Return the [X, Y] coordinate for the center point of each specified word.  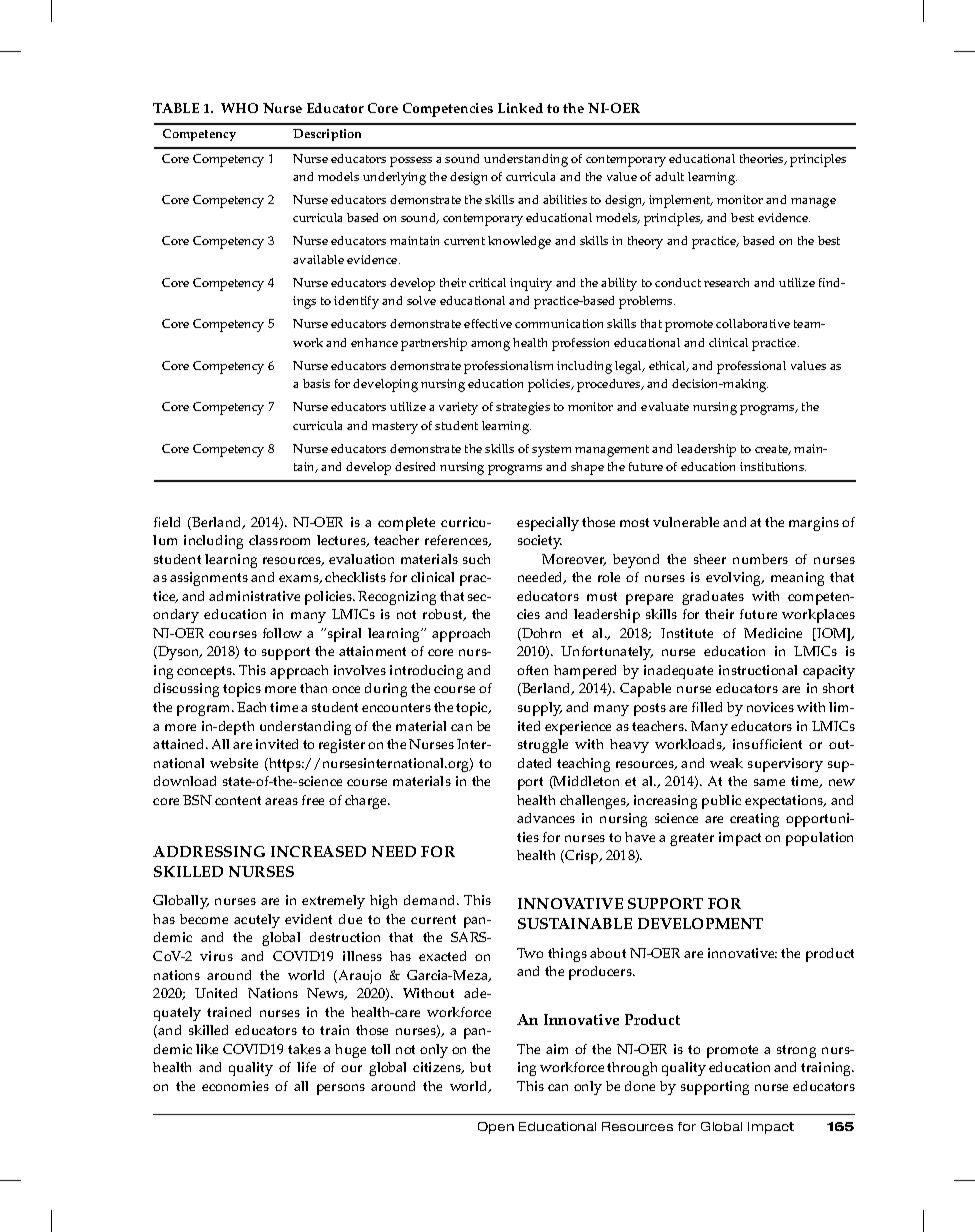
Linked [520, 108]
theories [763, 159]
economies [235, 1086]
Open [496, 1128]
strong [796, 1051]
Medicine [773, 633]
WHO [239, 108]
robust [444, 615]
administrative [254, 596]
